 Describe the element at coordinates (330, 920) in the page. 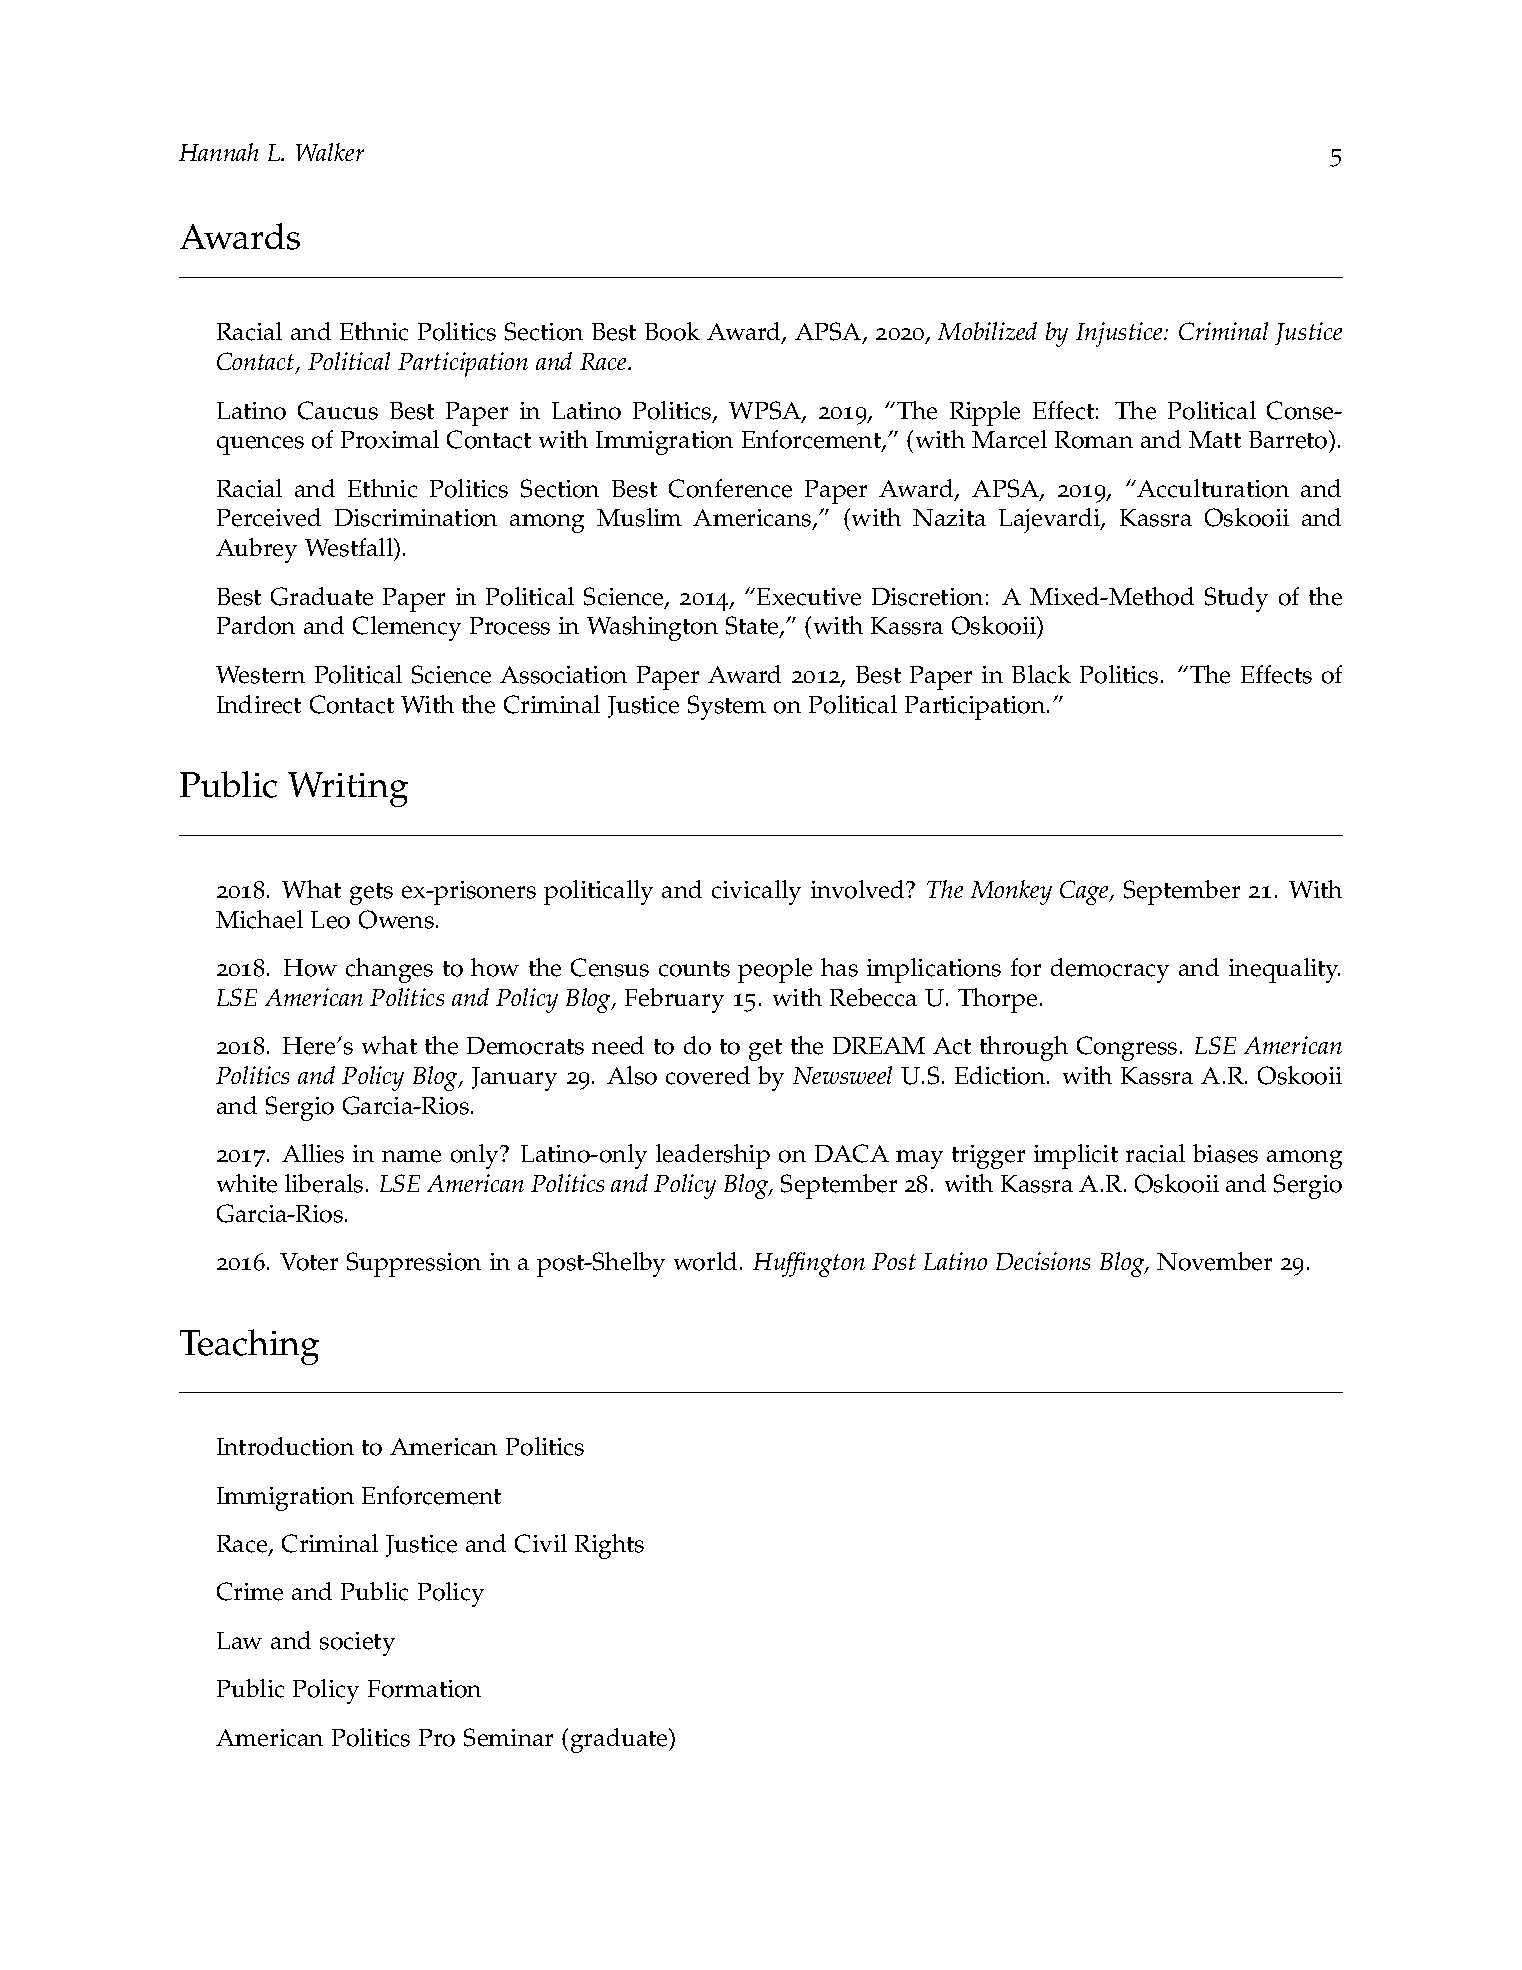

I see `Leo` at that location.
